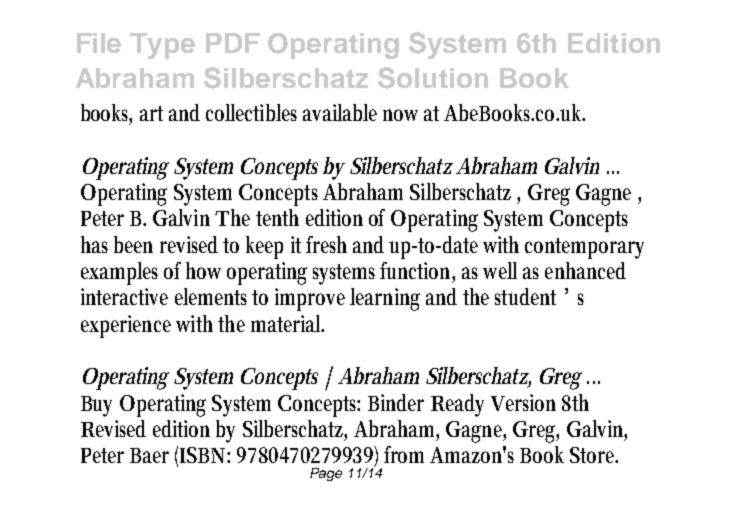  I want to click on Type, so click(162, 46).
